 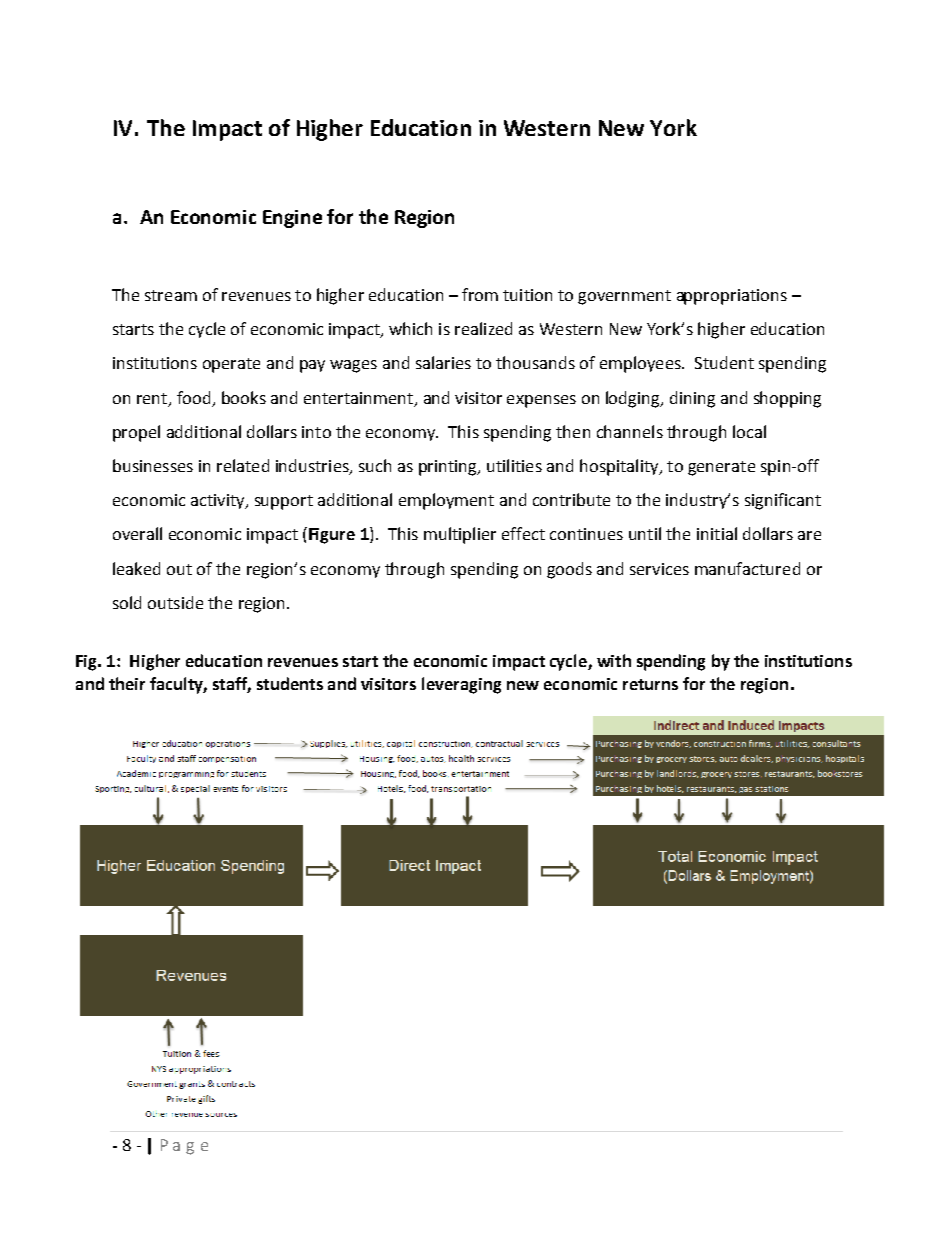 I want to click on total, so click(x=306, y=773).
